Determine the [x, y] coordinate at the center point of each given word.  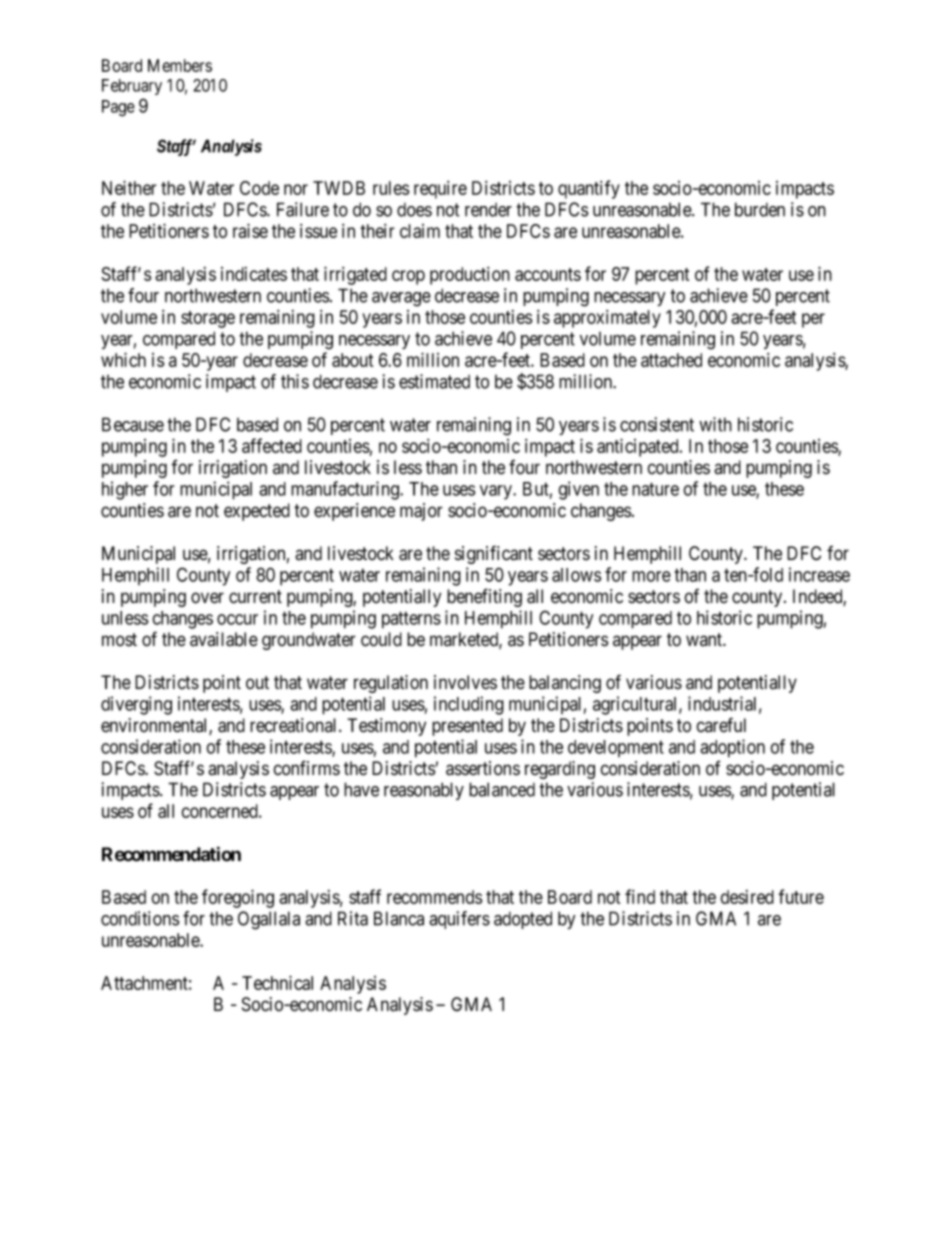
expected [257, 512]
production [470, 276]
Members [180, 65]
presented [467, 727]
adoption [732, 748]
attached [671, 360]
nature [655, 489]
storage [208, 319]
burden [760, 209]
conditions [140, 918]
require [440, 190]
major [421, 512]
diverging [136, 705]
